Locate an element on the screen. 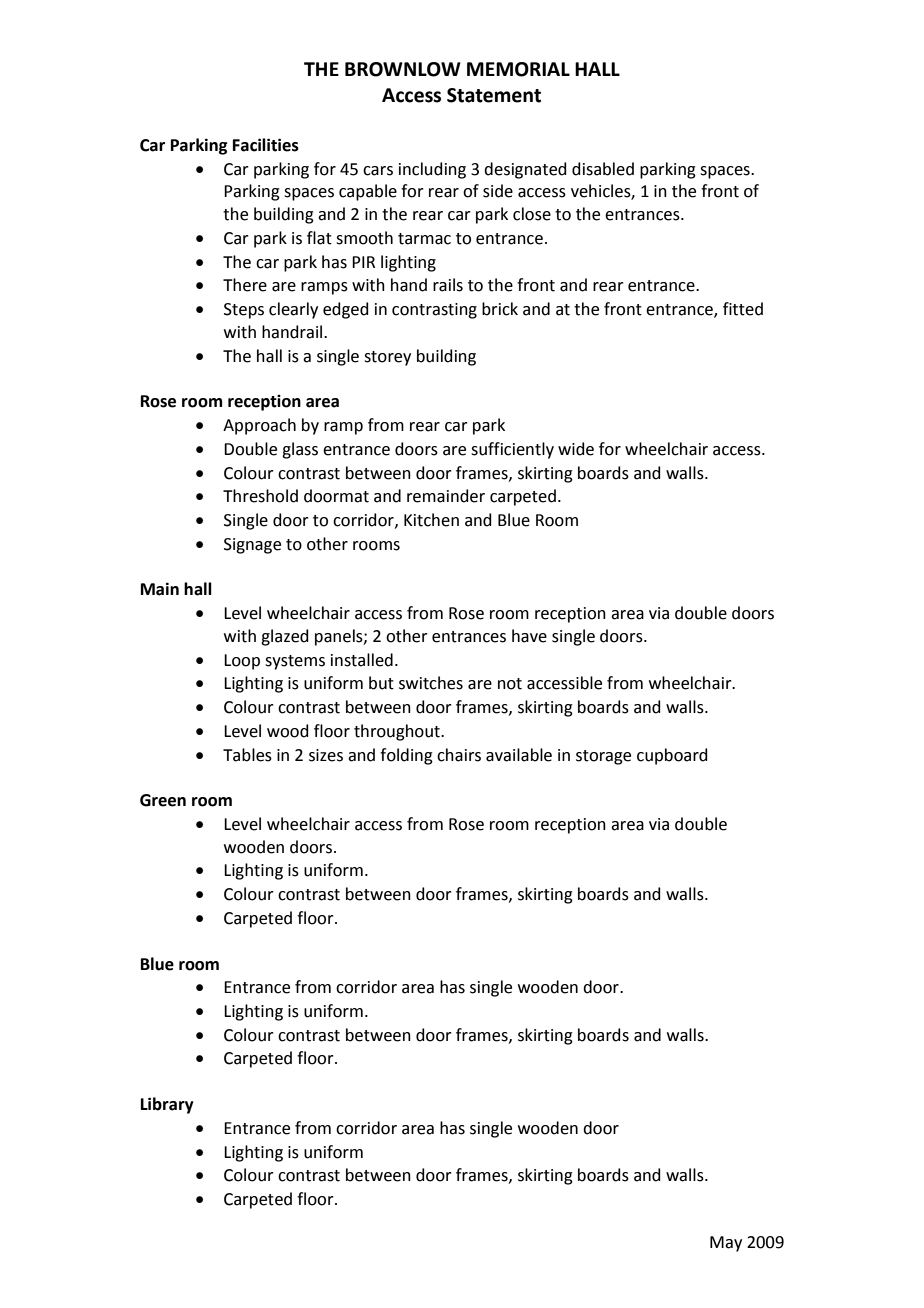 This screenshot has height=1308, width=924. storage is located at coordinates (603, 757).
